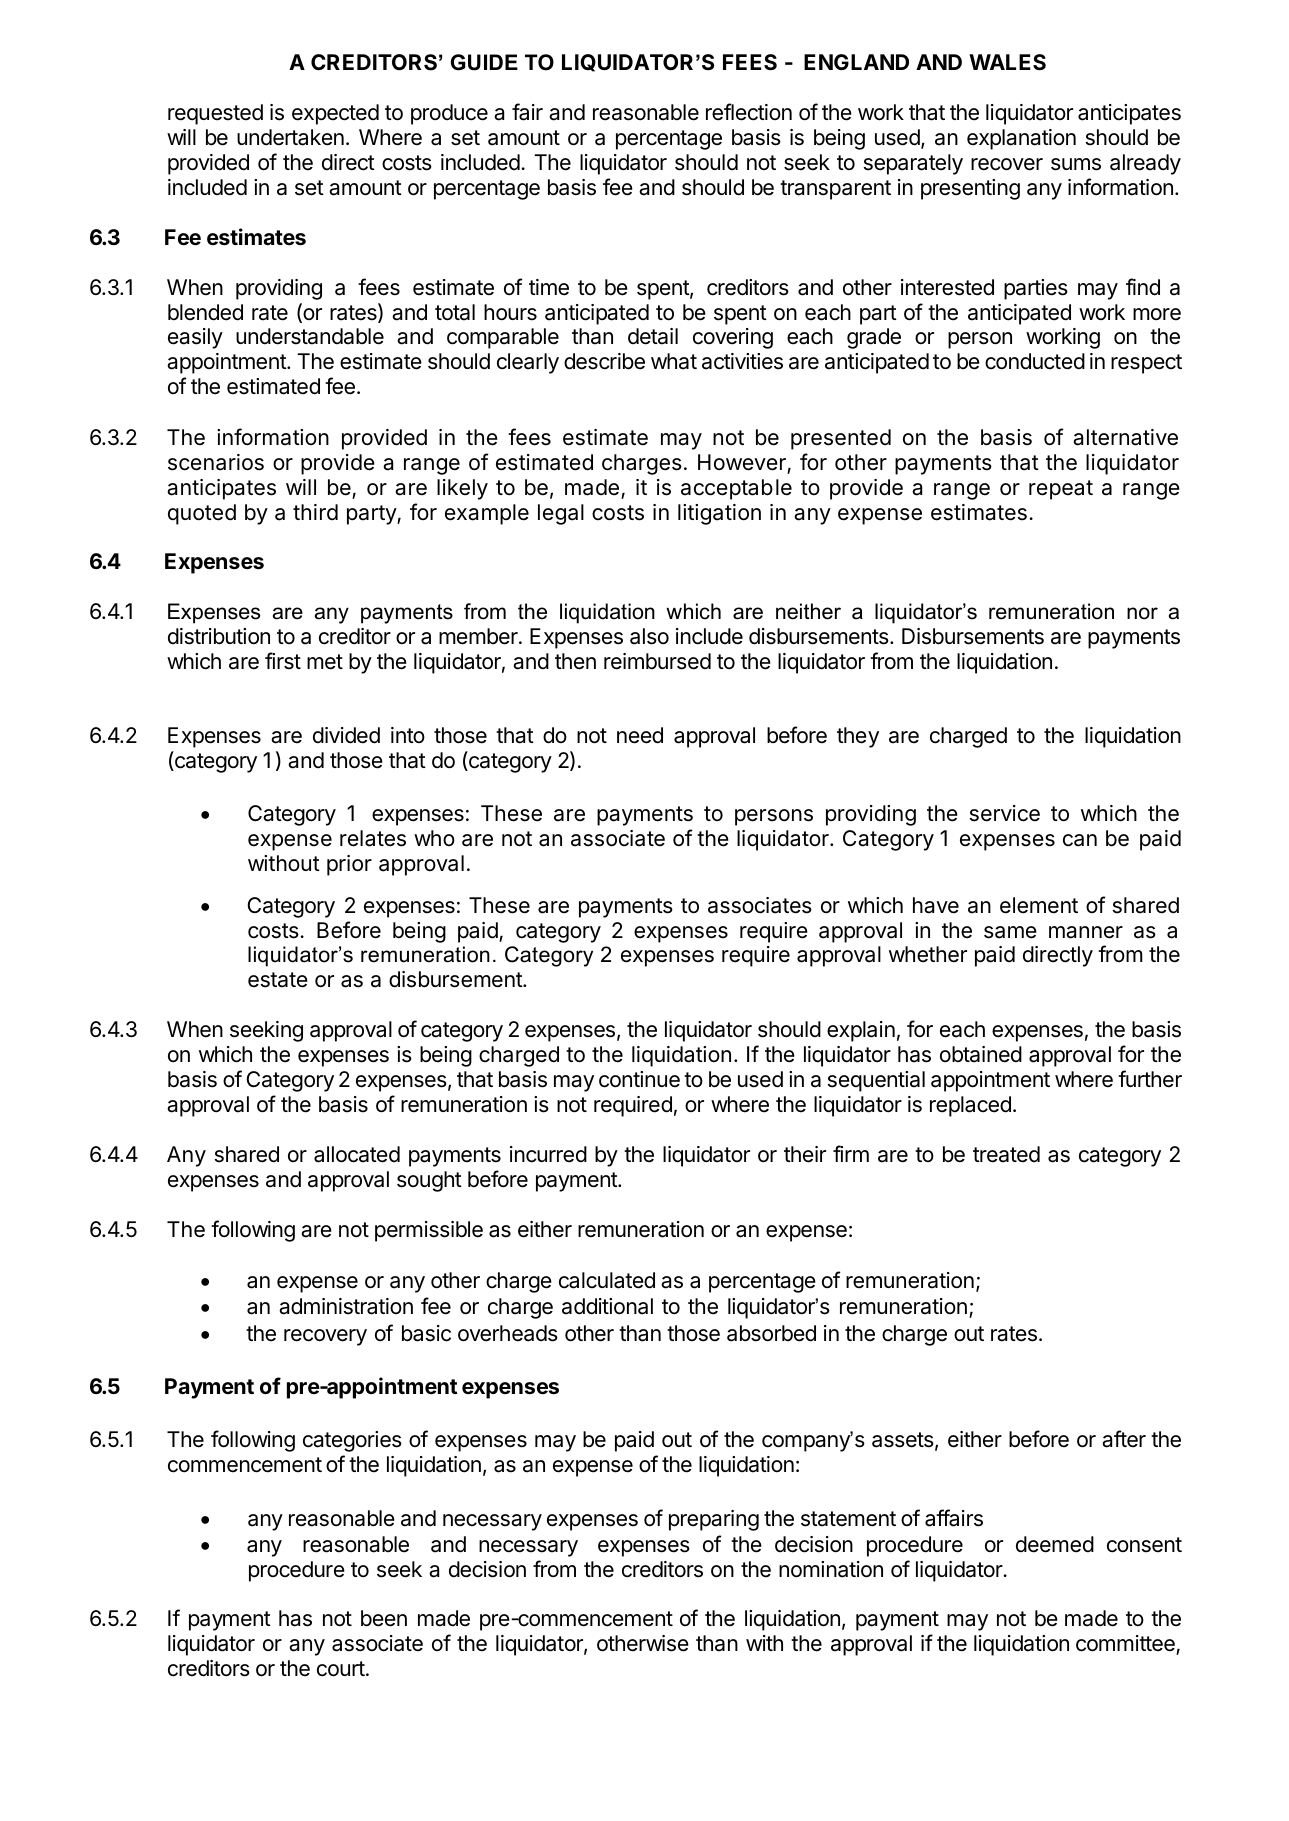  Describe the element at coordinates (1039, 905) in the page. I see `element` at that location.
